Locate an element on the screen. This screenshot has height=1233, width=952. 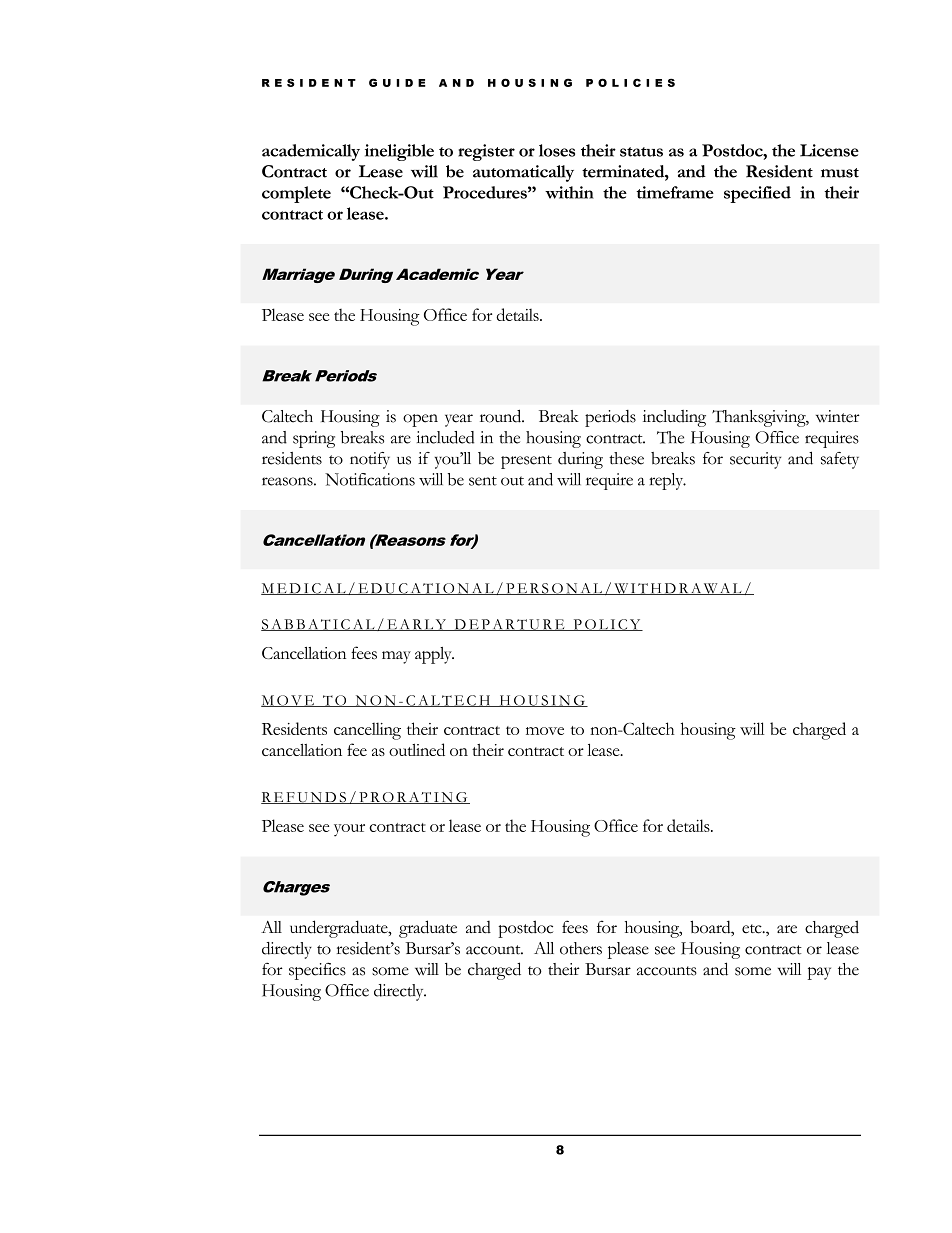
security is located at coordinates (755, 460).
